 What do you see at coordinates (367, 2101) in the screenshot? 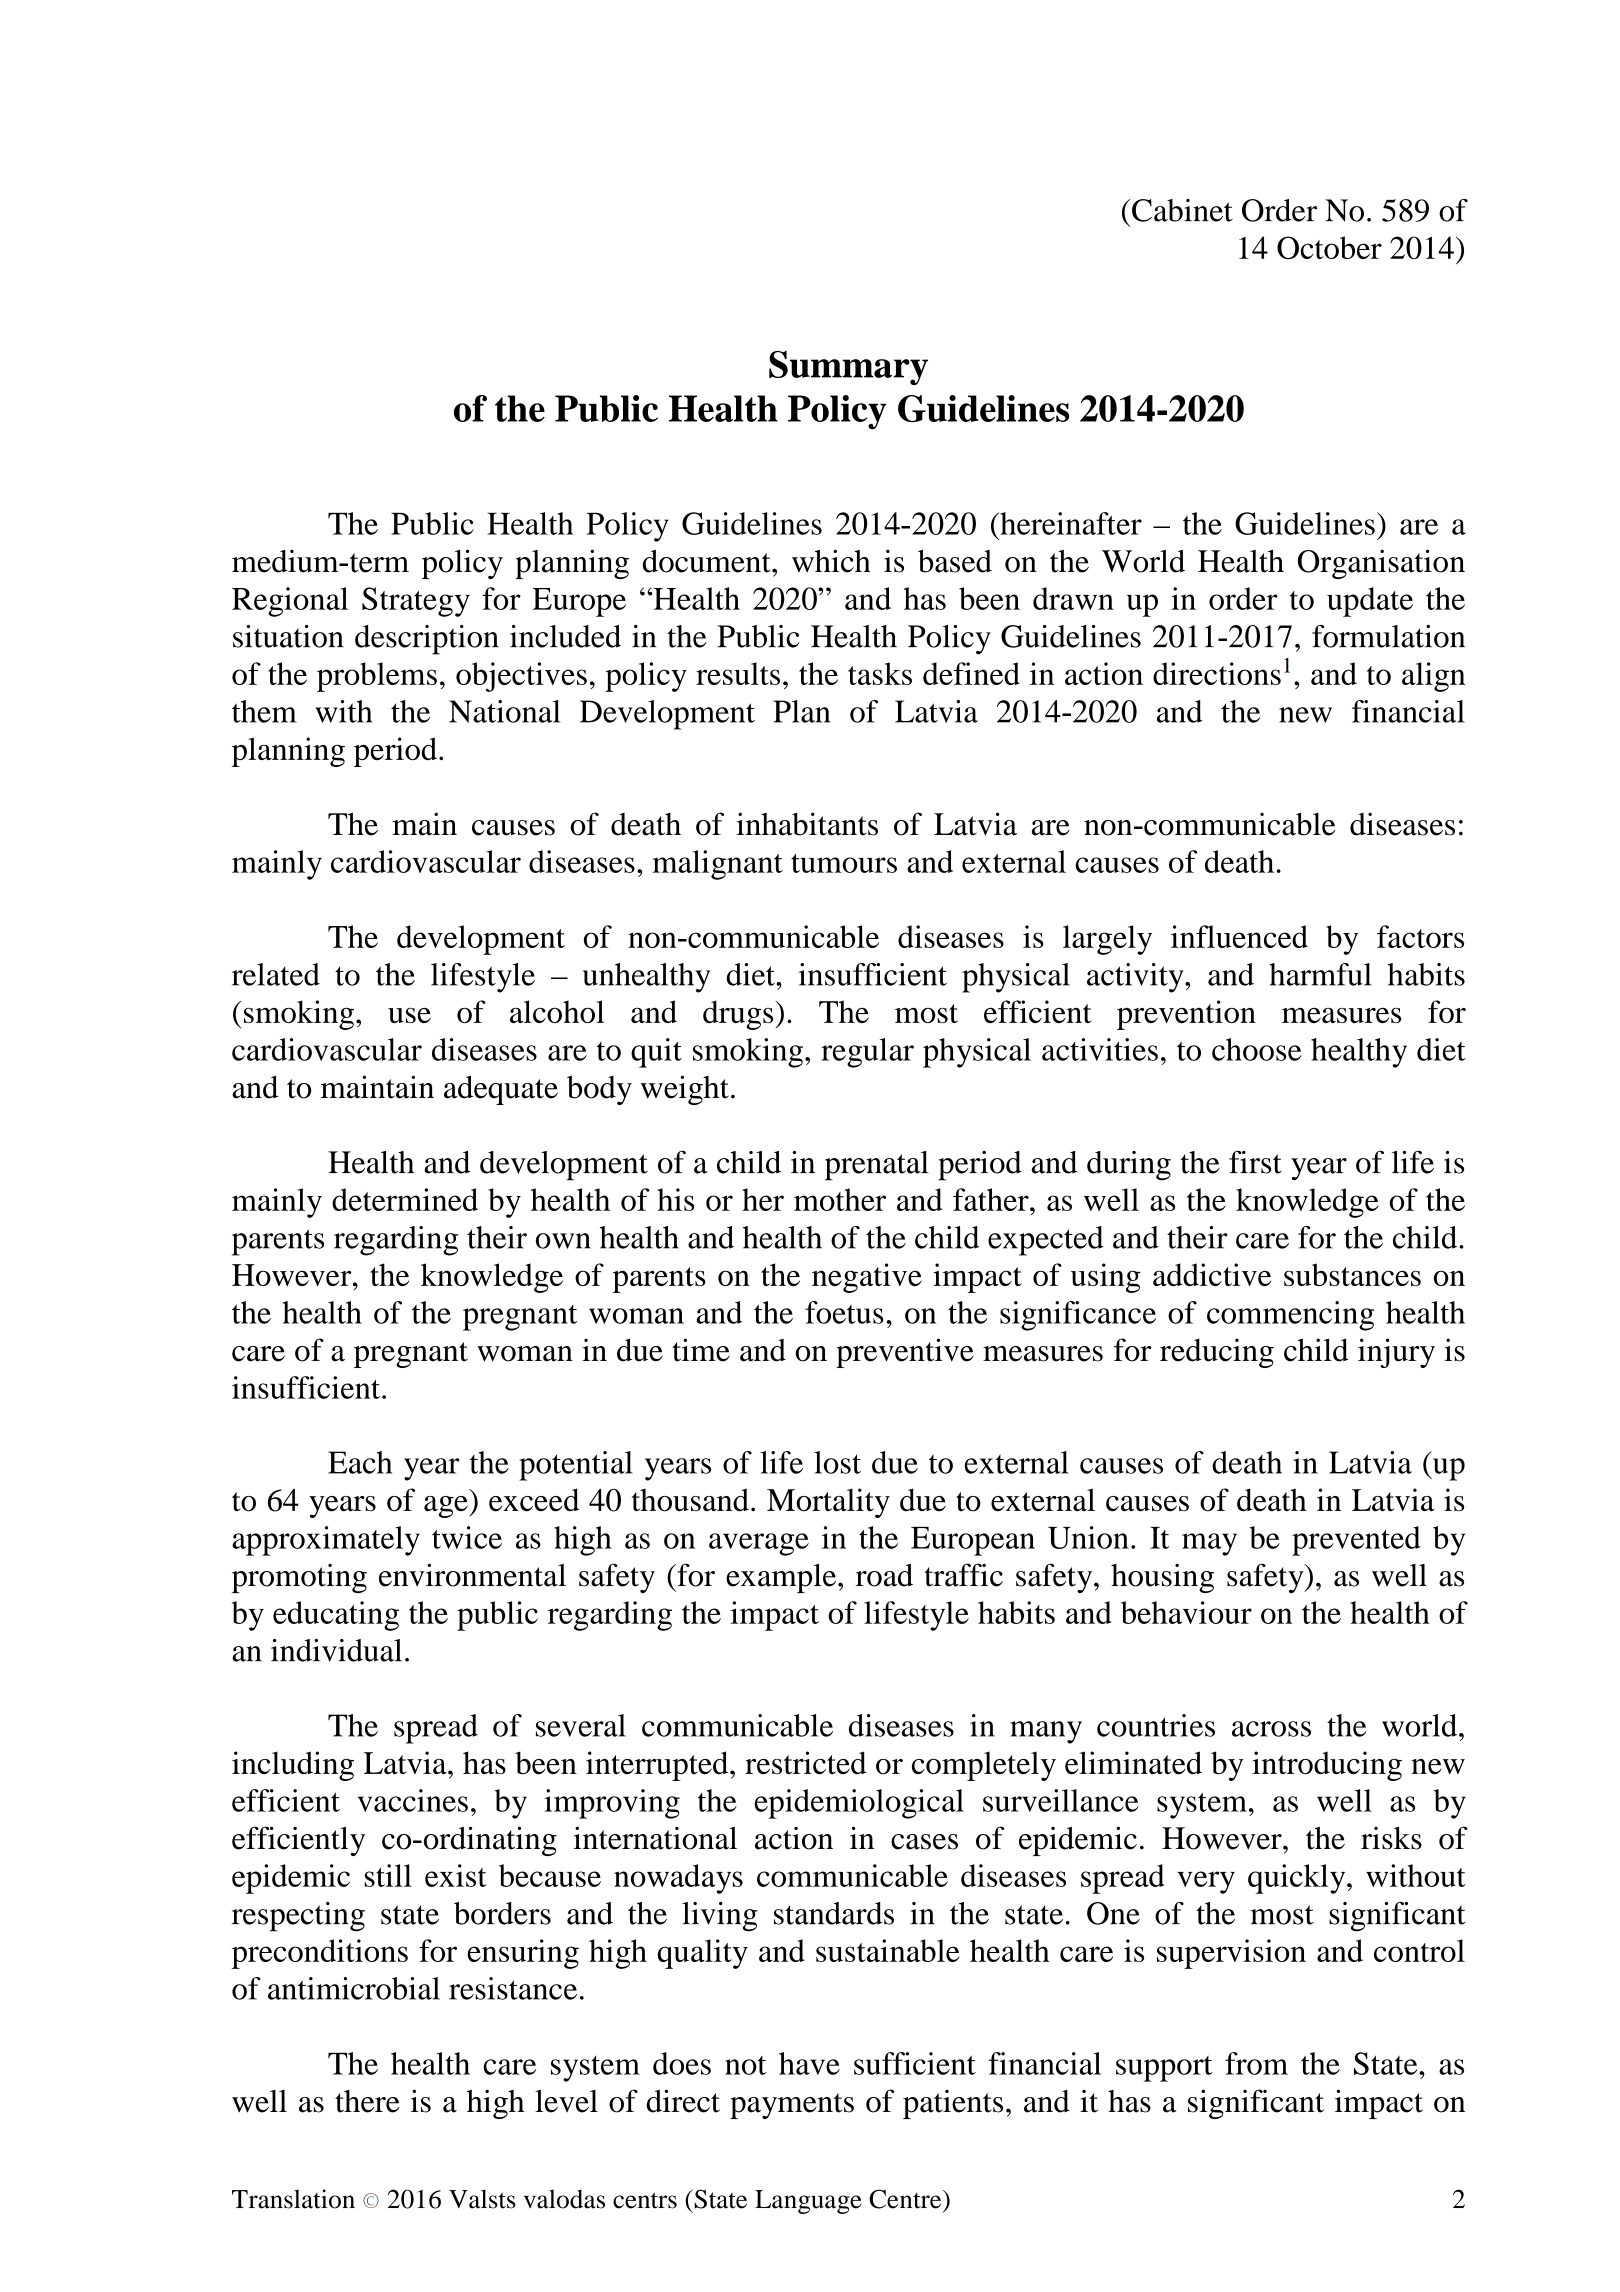
I see `there` at bounding box center [367, 2101].
